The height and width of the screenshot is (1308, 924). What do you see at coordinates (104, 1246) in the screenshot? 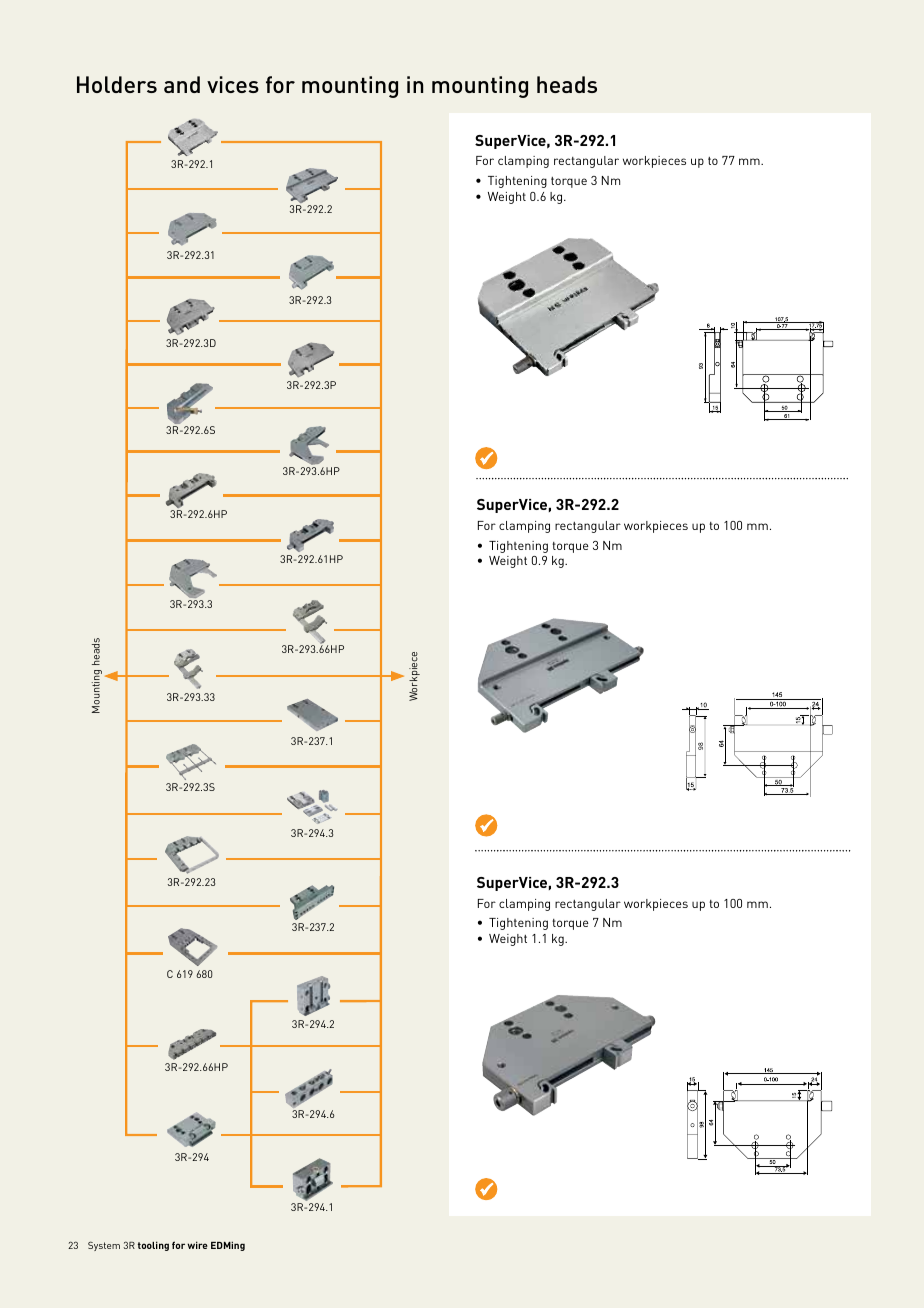
I see `System` at bounding box center [104, 1246].
